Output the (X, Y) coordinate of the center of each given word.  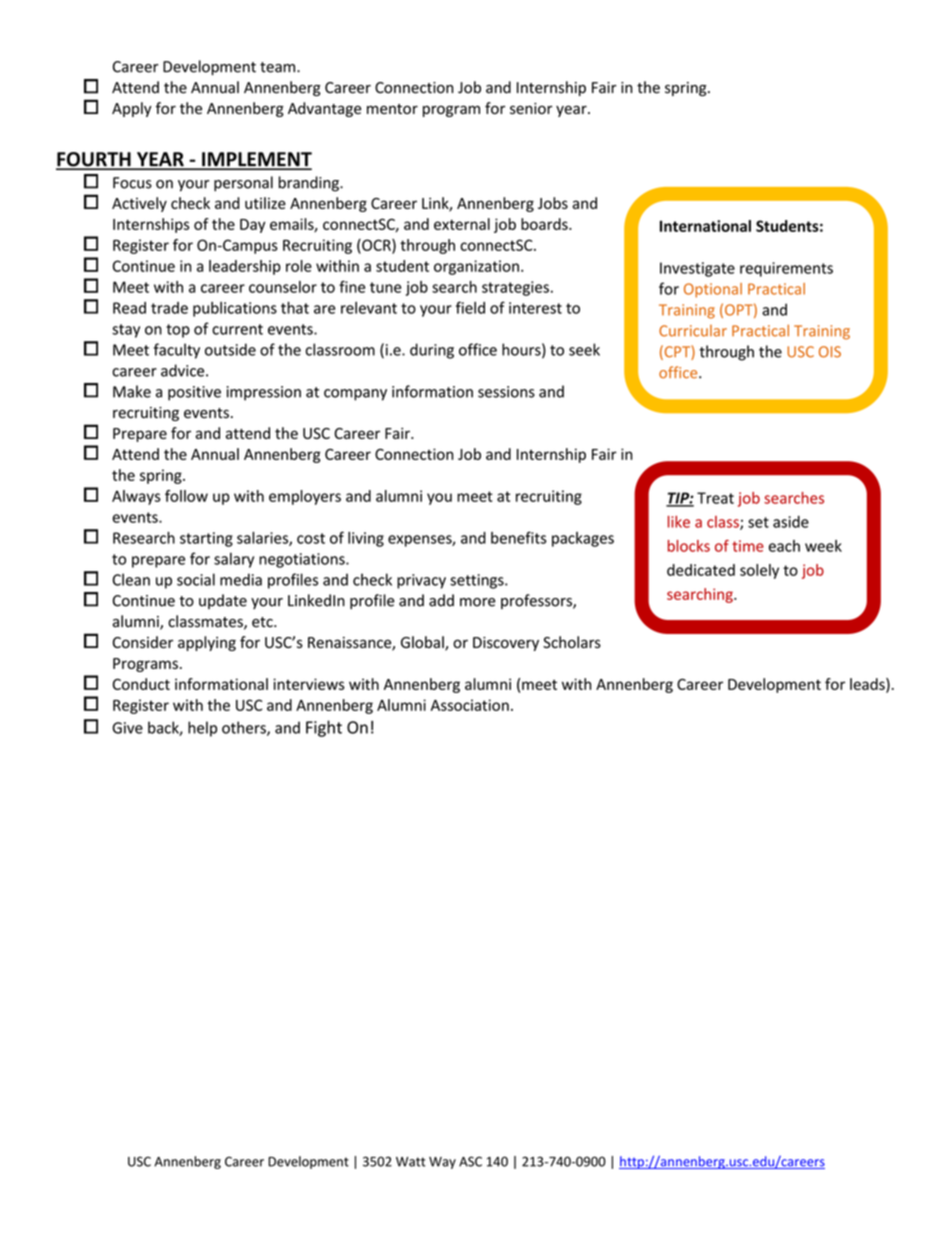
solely (759, 571)
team (279, 67)
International (705, 226)
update (223, 601)
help (202, 729)
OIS (830, 352)
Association (470, 705)
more (477, 602)
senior (531, 108)
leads (868, 685)
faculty (177, 351)
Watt (411, 1162)
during (432, 351)
